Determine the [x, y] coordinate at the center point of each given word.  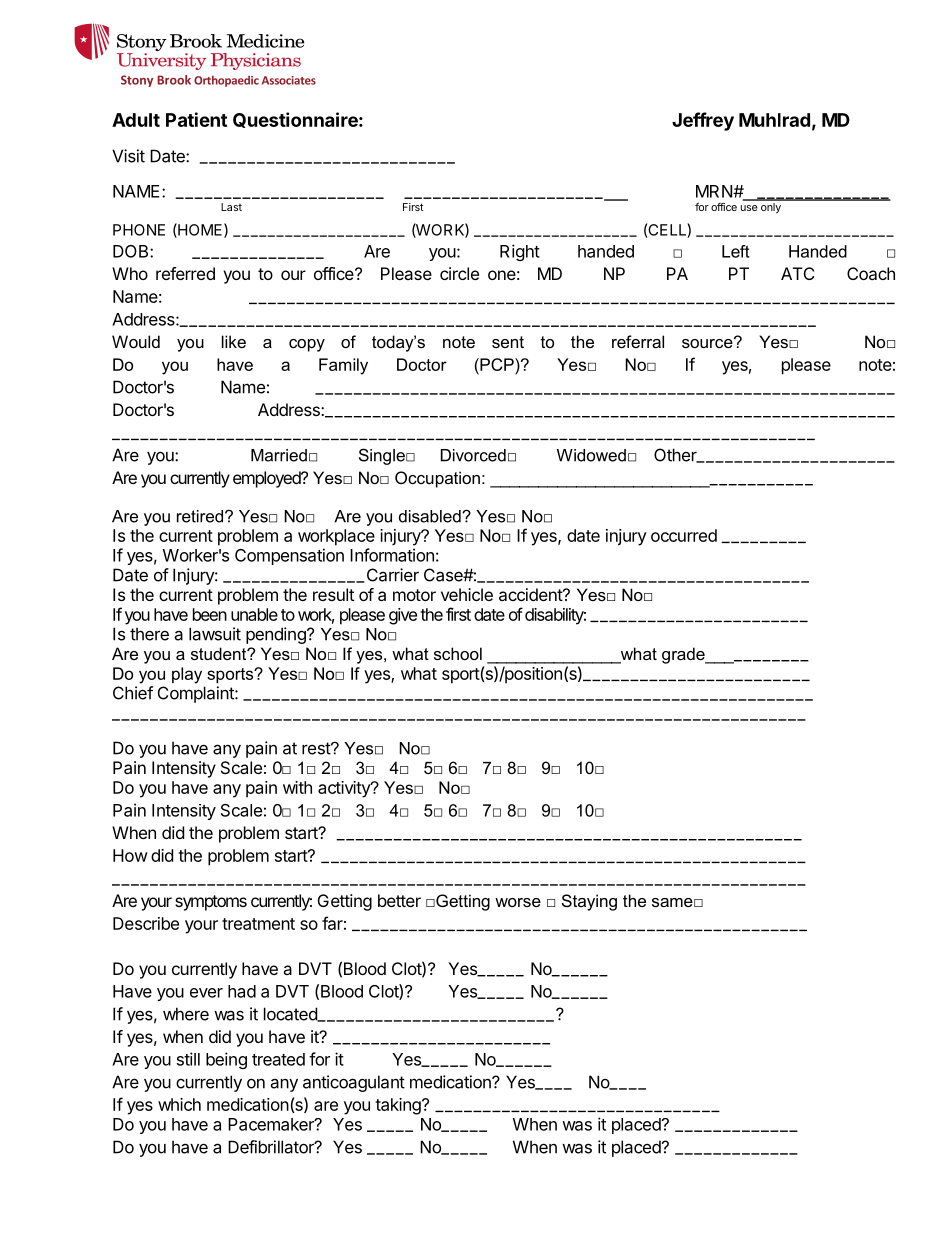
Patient [196, 119]
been [210, 614]
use [749, 208]
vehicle [467, 594]
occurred [684, 535]
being [226, 1060]
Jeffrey [703, 121]
